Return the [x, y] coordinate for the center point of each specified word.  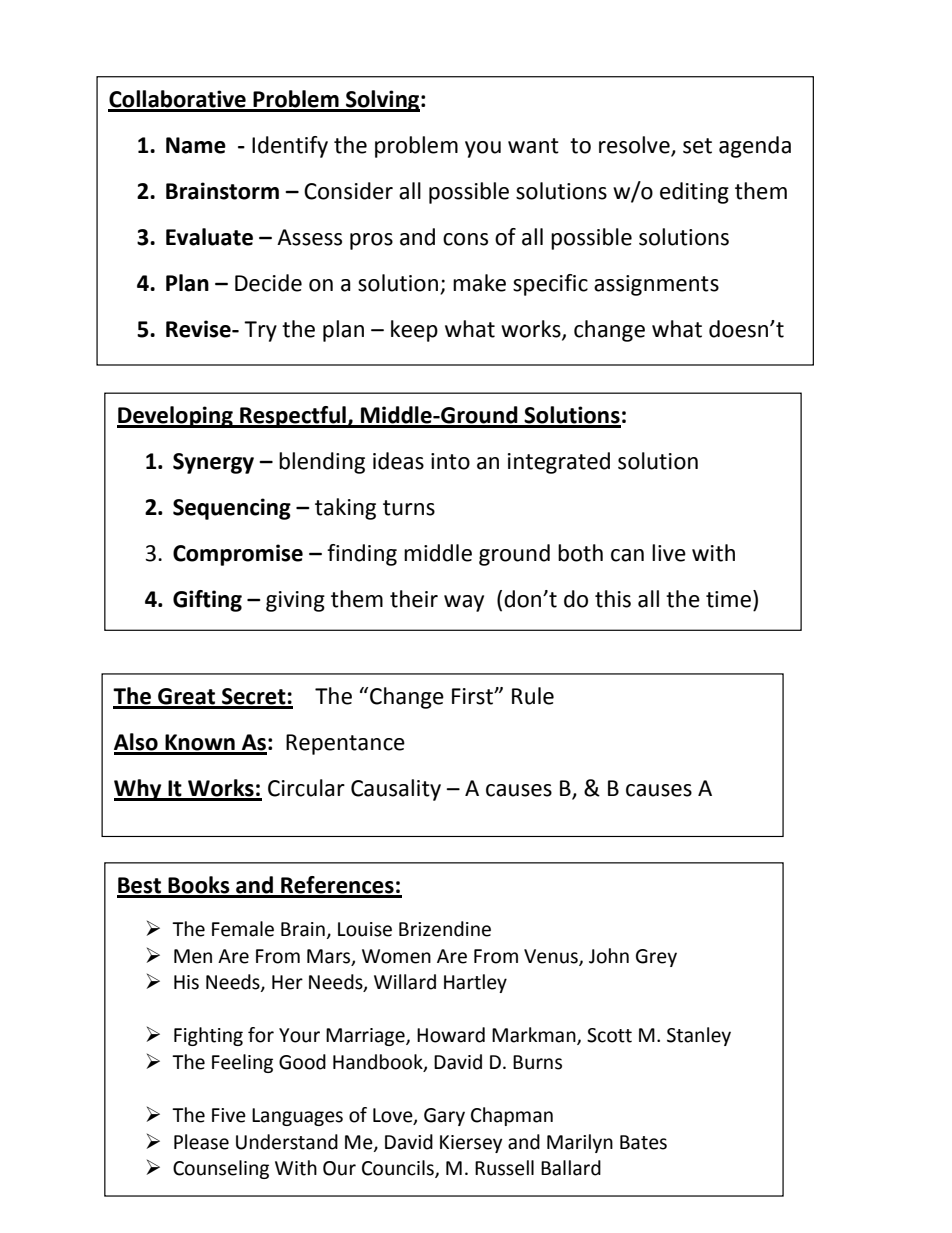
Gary [444, 1117]
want [533, 146]
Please [201, 1142]
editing [694, 193]
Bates [643, 1142]
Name [196, 145]
